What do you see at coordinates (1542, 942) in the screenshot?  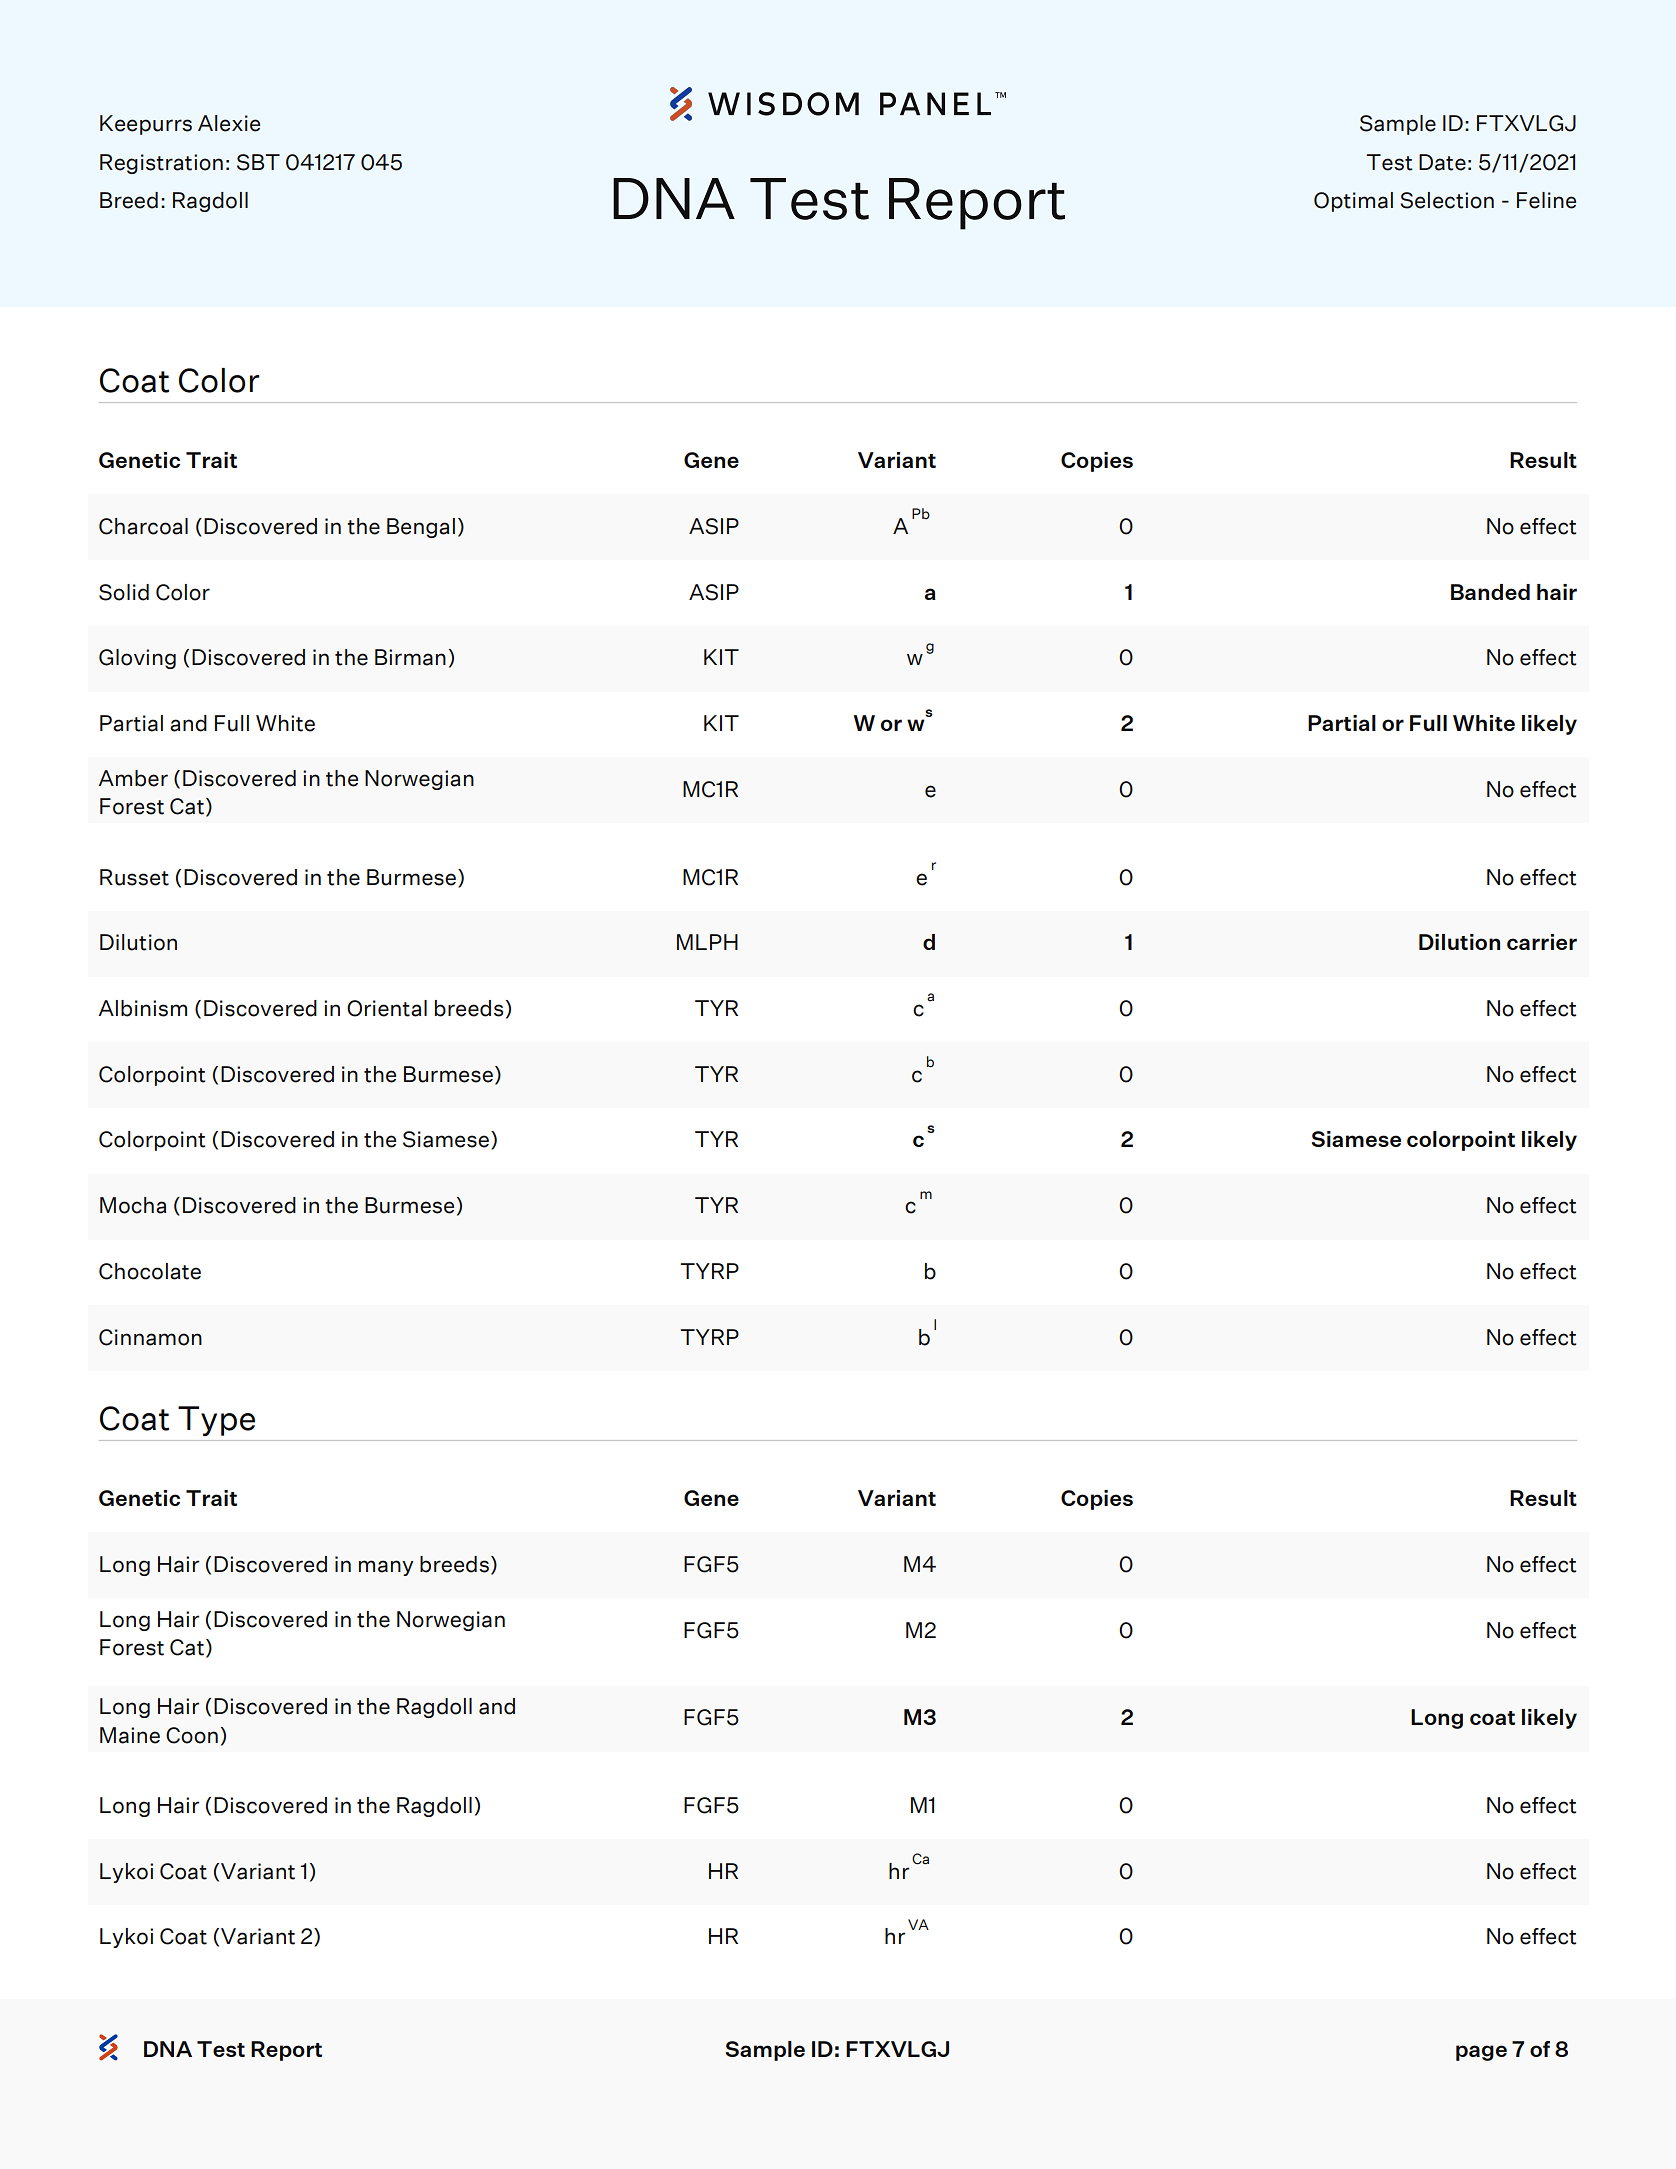 I see `carrier` at bounding box center [1542, 942].
